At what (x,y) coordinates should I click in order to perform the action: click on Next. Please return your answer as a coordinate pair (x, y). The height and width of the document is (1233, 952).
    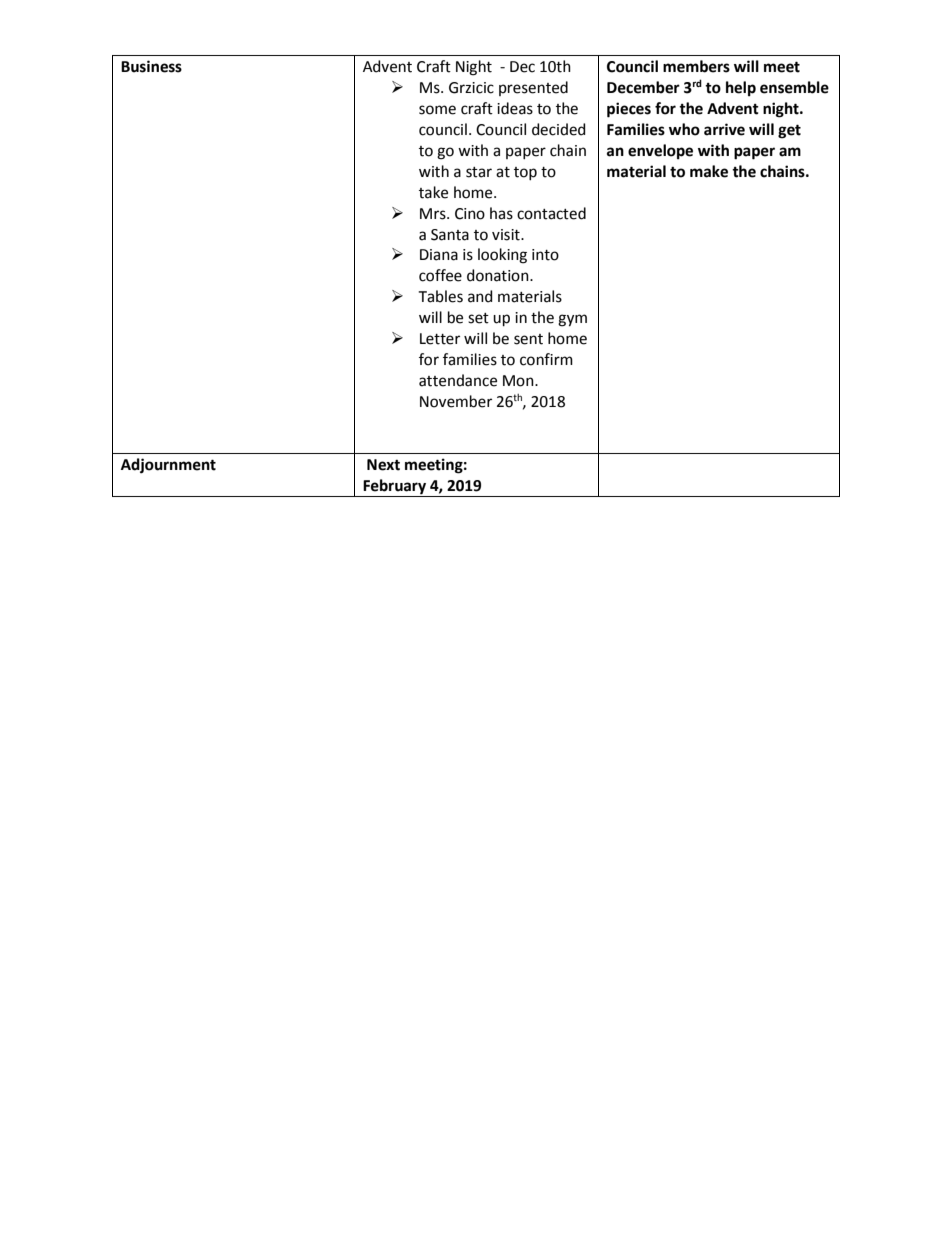
    Looking at the image, I should click on (383, 465).
